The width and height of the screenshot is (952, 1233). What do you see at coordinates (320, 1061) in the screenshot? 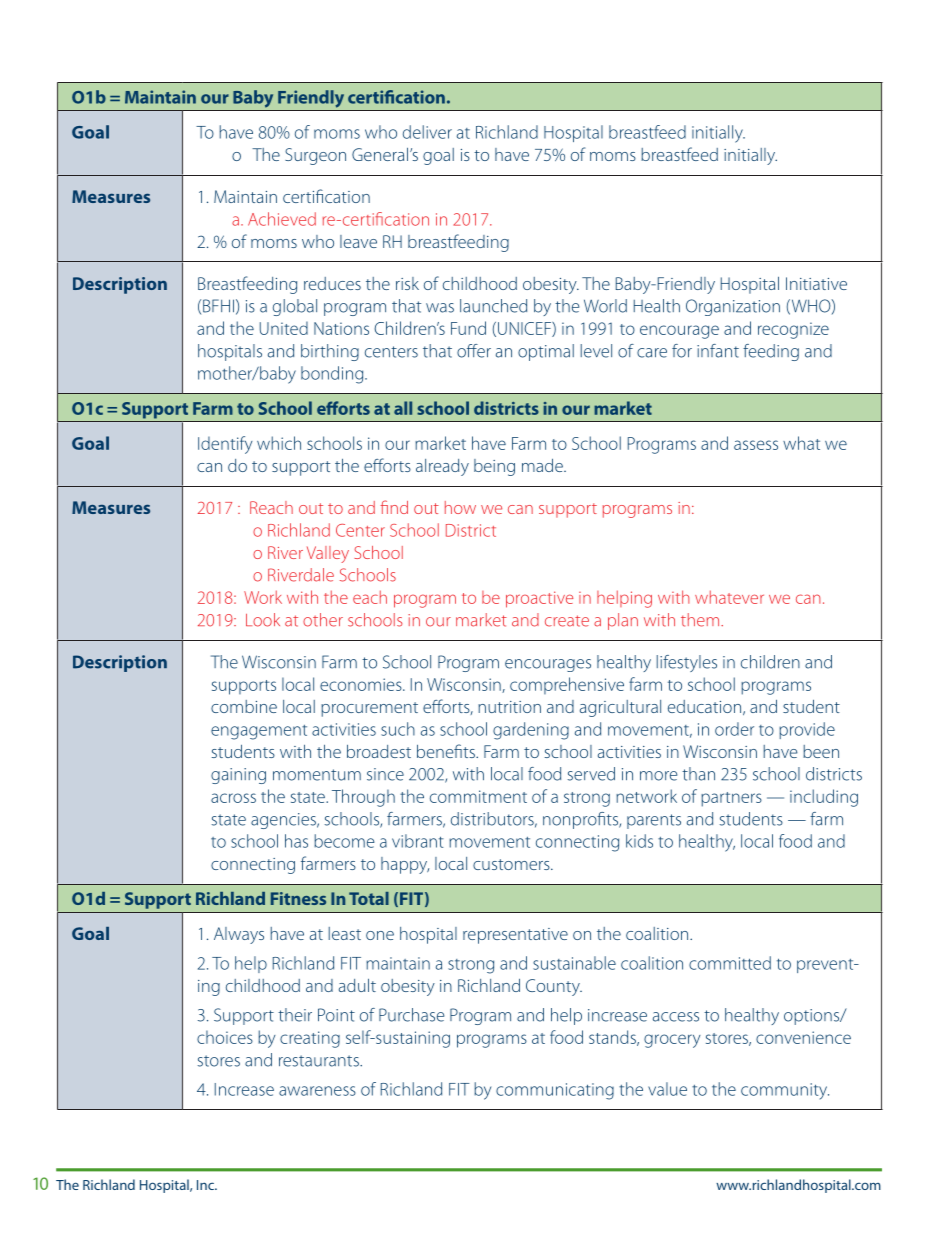
I see `restaurants` at bounding box center [320, 1061].
